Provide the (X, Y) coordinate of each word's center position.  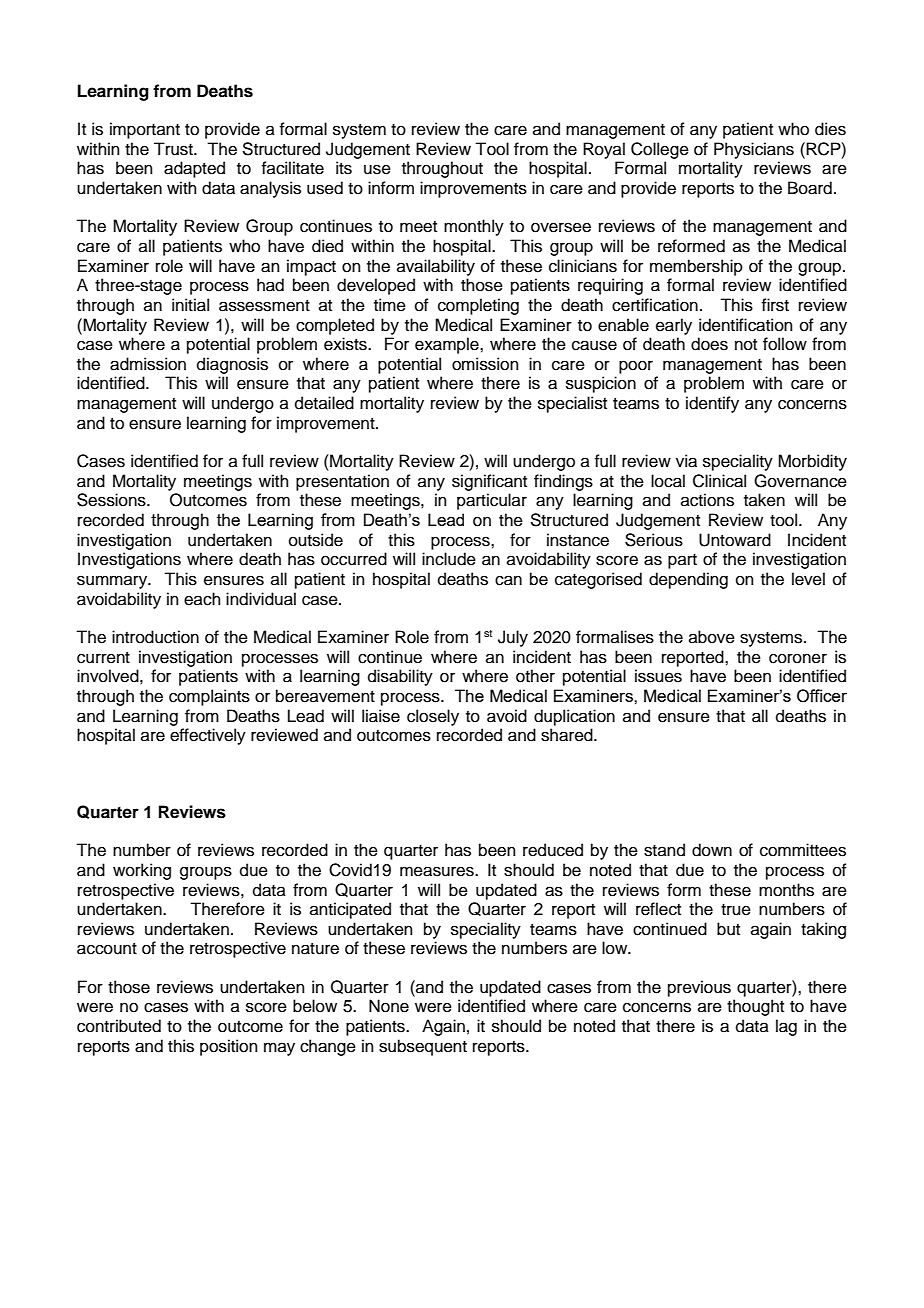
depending (688, 580)
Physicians (754, 150)
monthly (474, 227)
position (229, 1047)
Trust (174, 149)
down (712, 850)
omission (485, 364)
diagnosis (232, 365)
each (202, 599)
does (709, 344)
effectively (208, 736)
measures (438, 871)
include (449, 559)
